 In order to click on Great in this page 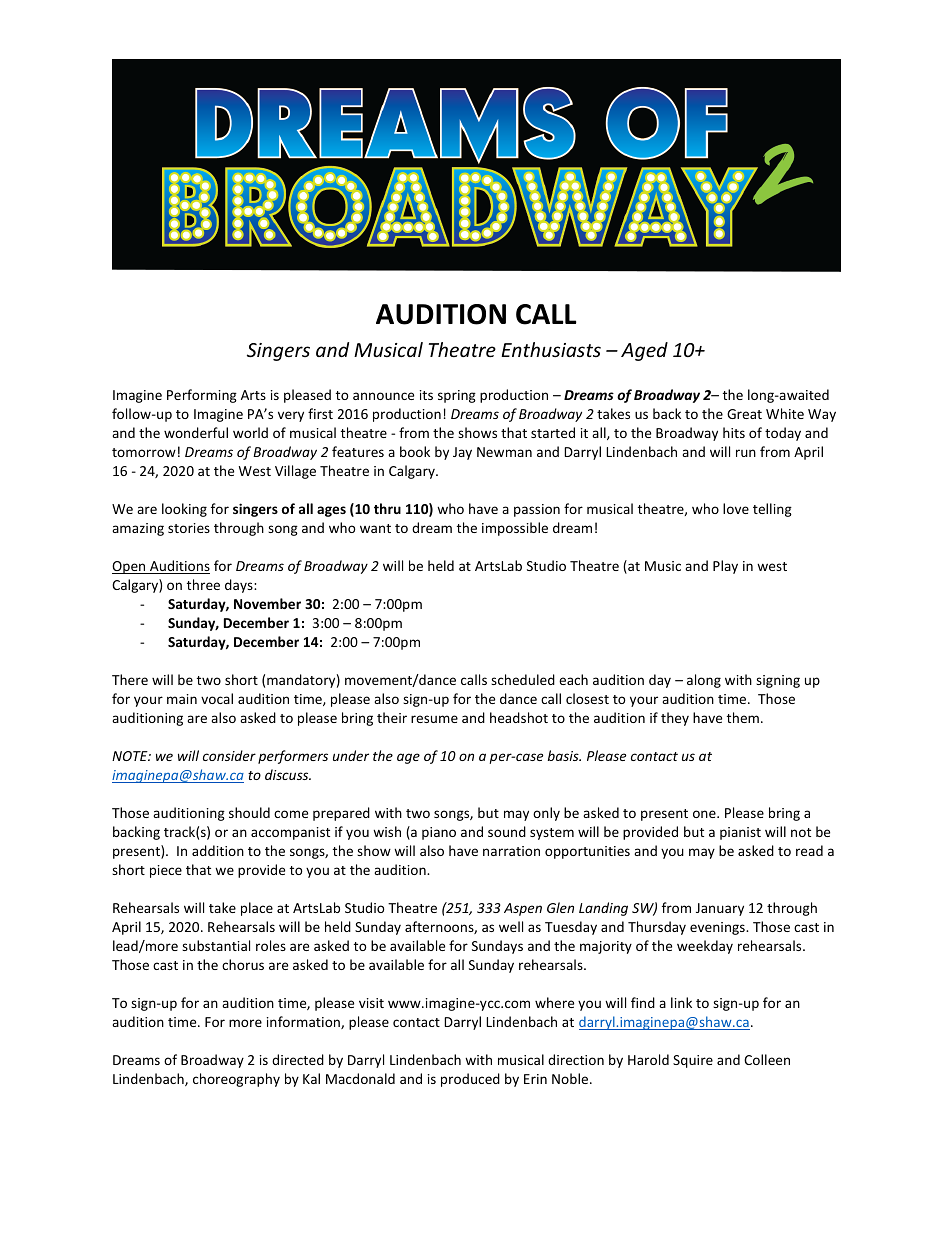, I will do `click(744, 414)`.
